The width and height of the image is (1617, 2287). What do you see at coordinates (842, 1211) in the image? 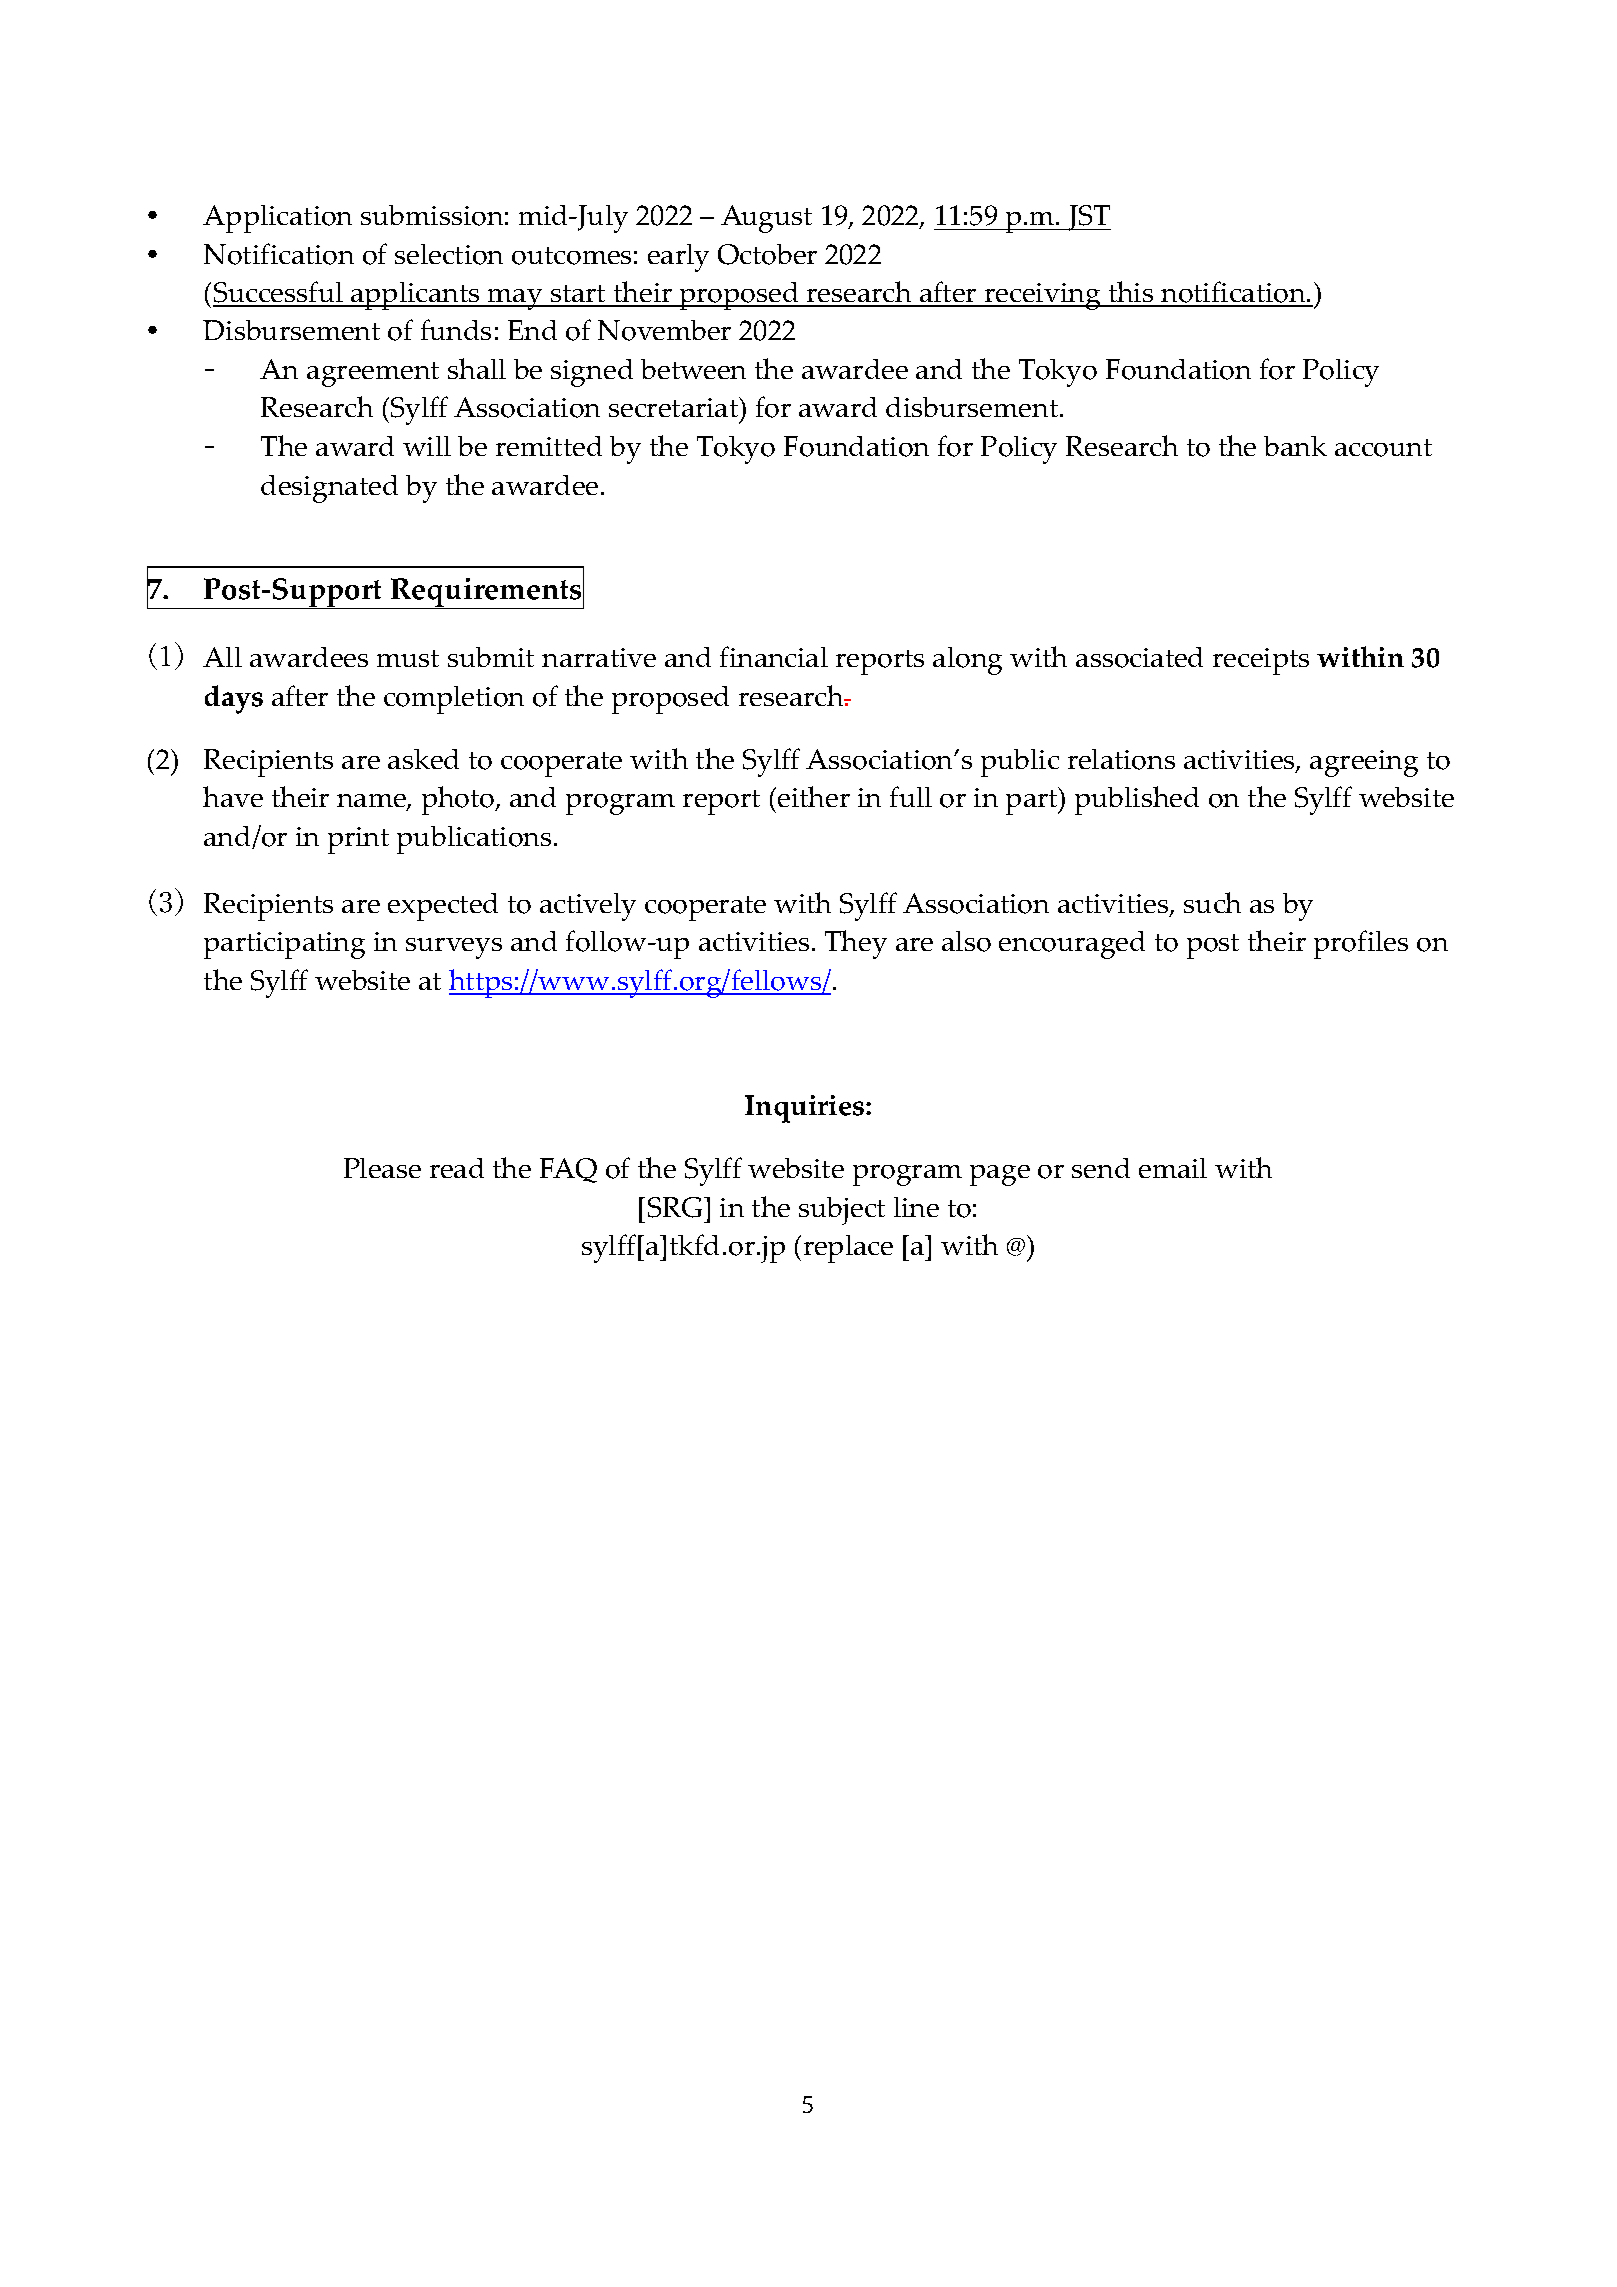
I see `subject` at bounding box center [842, 1211].
